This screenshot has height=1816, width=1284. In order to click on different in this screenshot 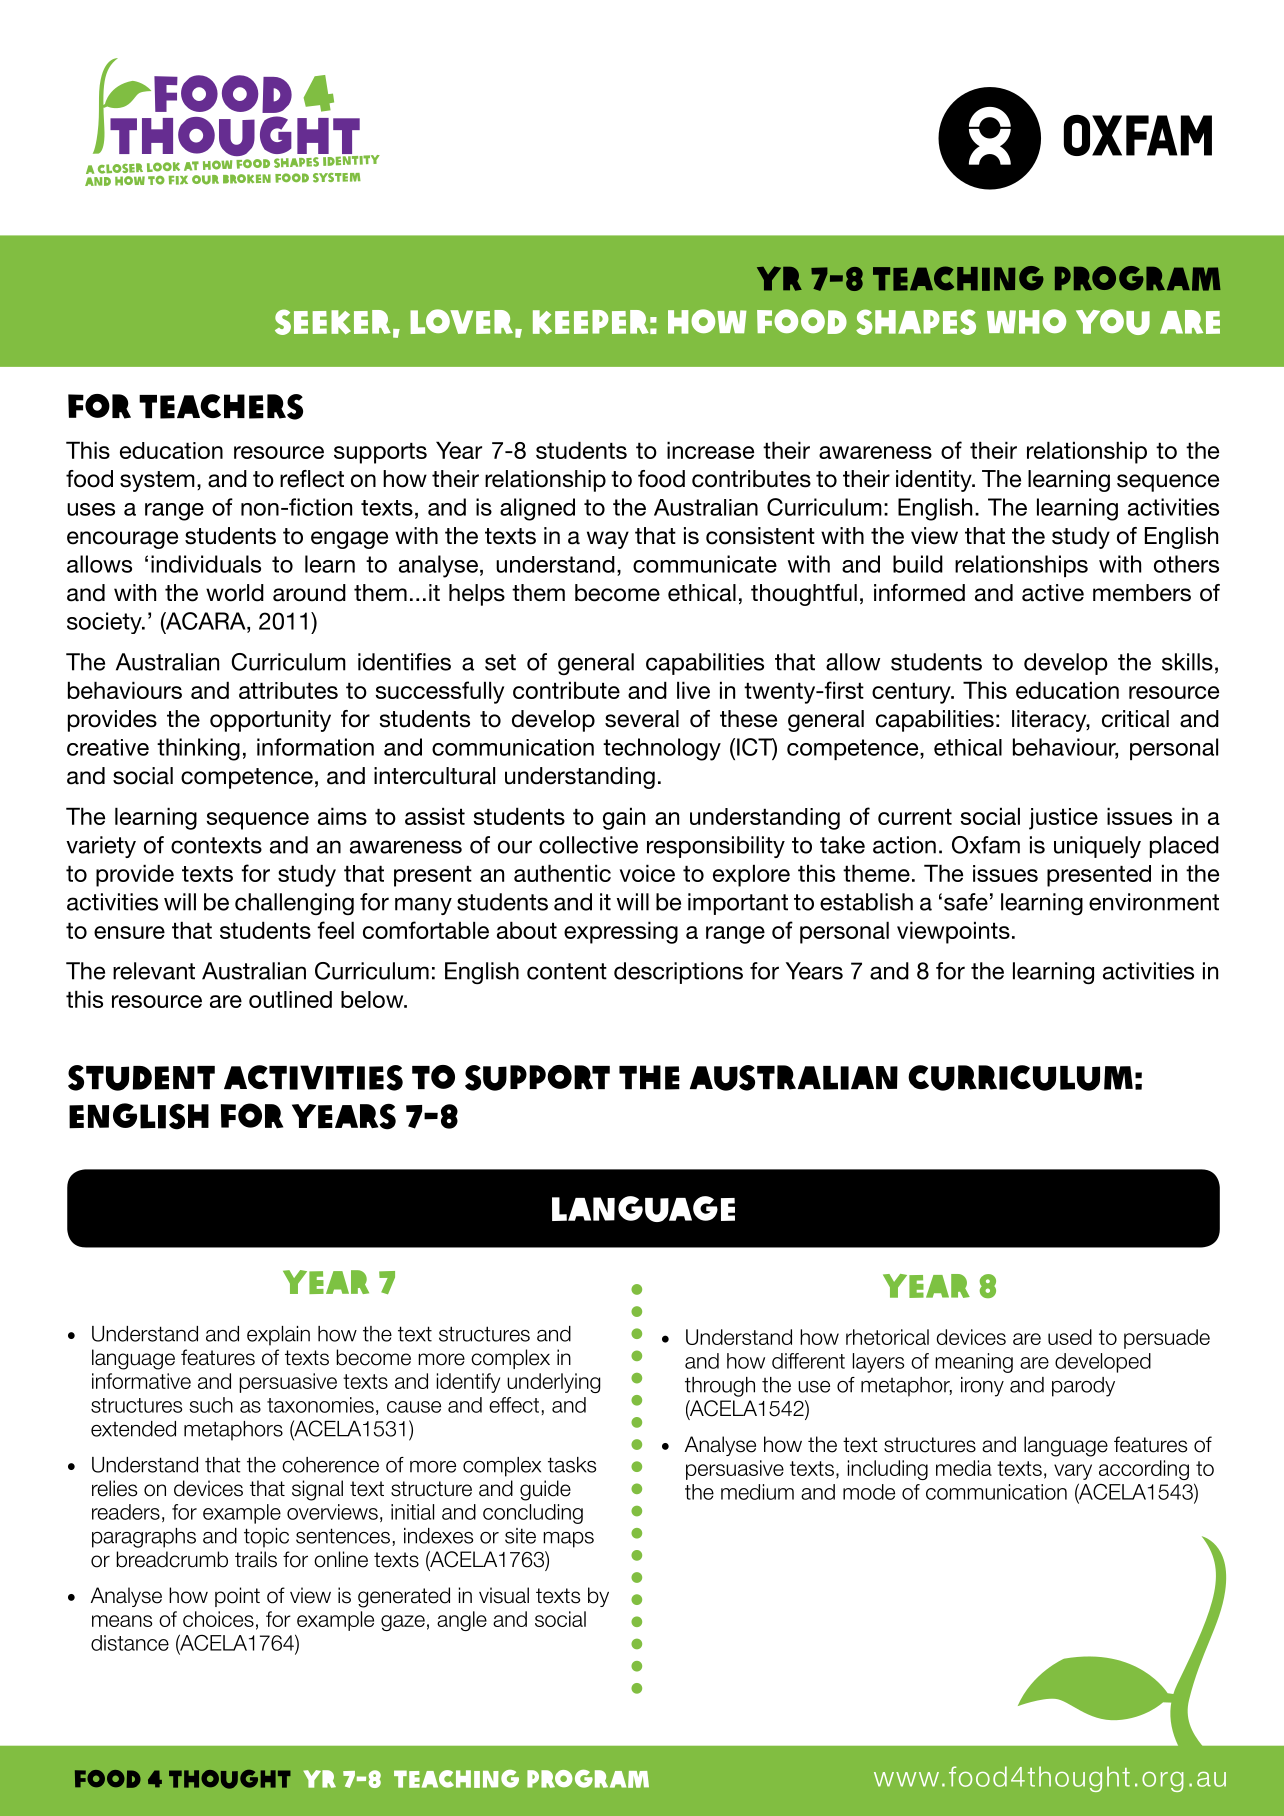, I will do `click(808, 1361)`.
